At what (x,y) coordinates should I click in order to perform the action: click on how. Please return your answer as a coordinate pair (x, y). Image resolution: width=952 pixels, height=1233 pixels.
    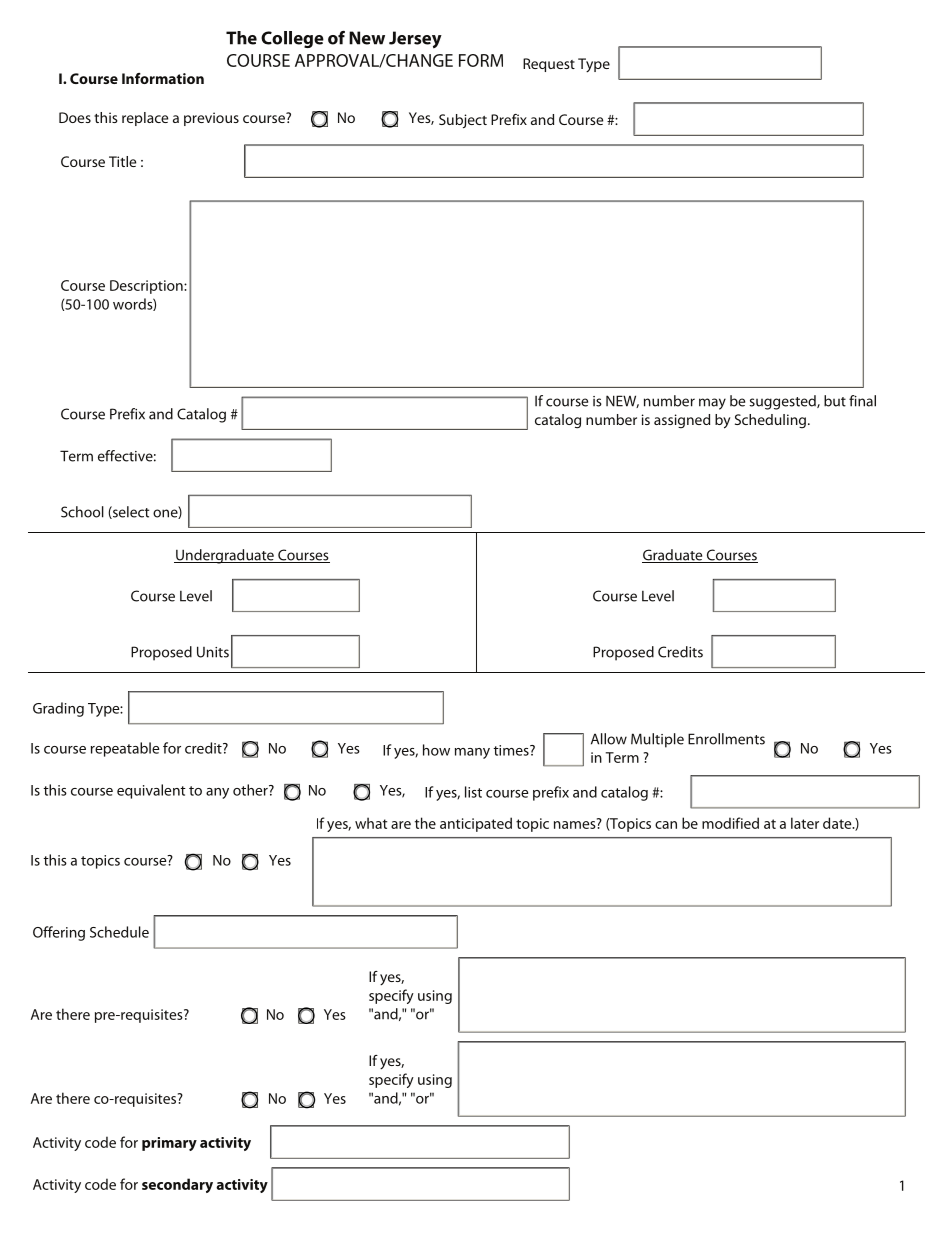
    Looking at the image, I should click on (436, 750).
